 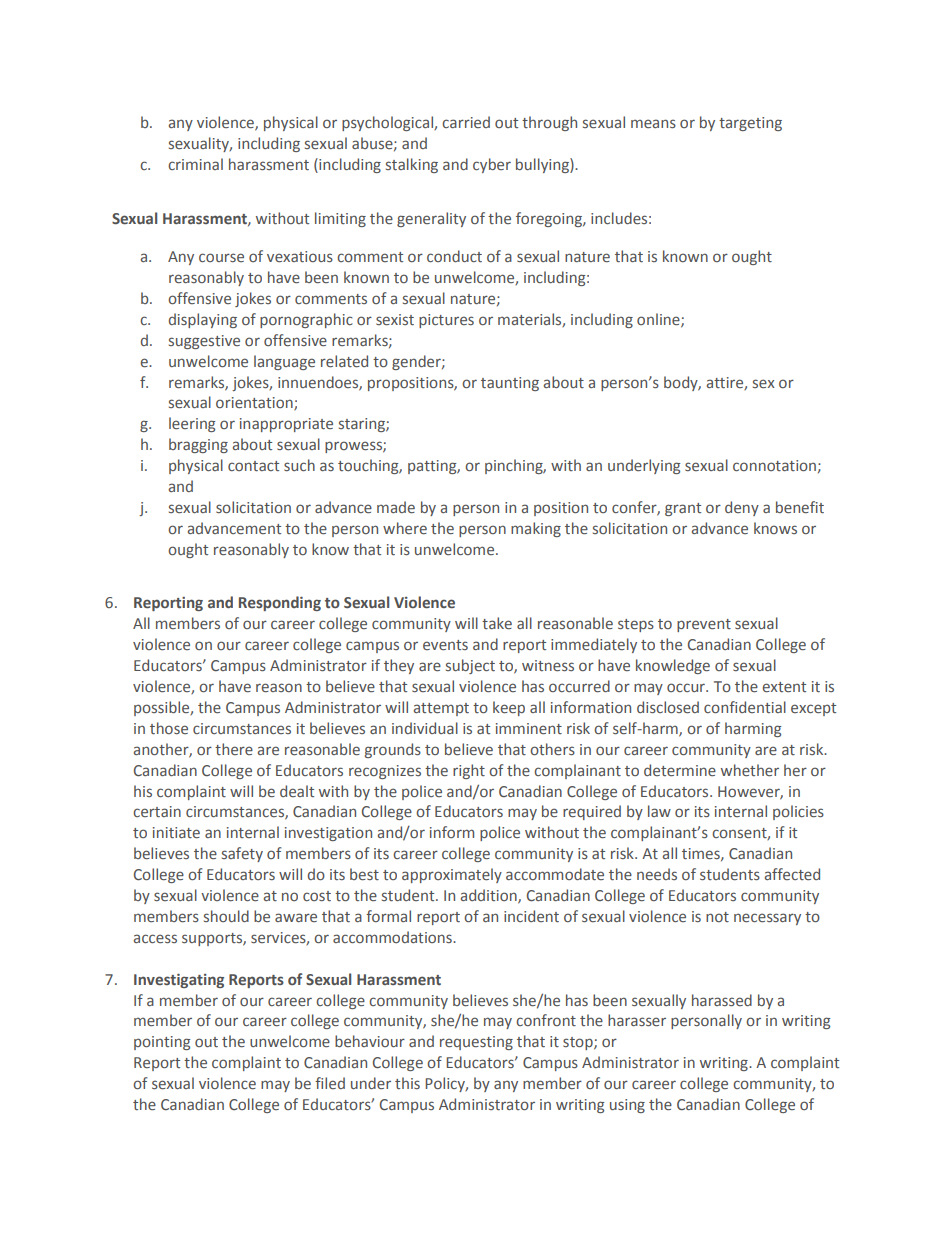 I want to click on deny, so click(x=742, y=508).
